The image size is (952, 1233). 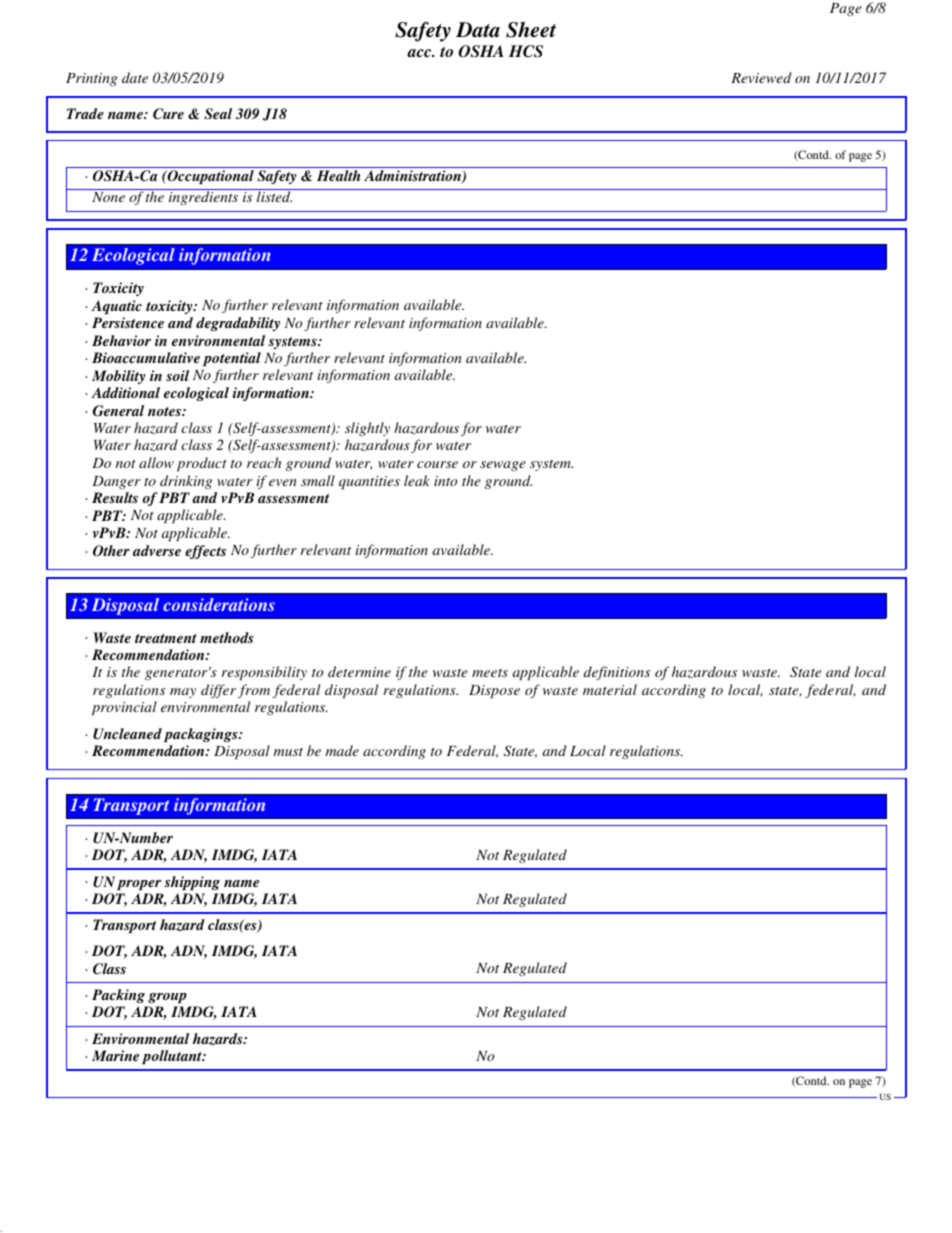 I want to click on Reviewed, so click(x=761, y=77).
